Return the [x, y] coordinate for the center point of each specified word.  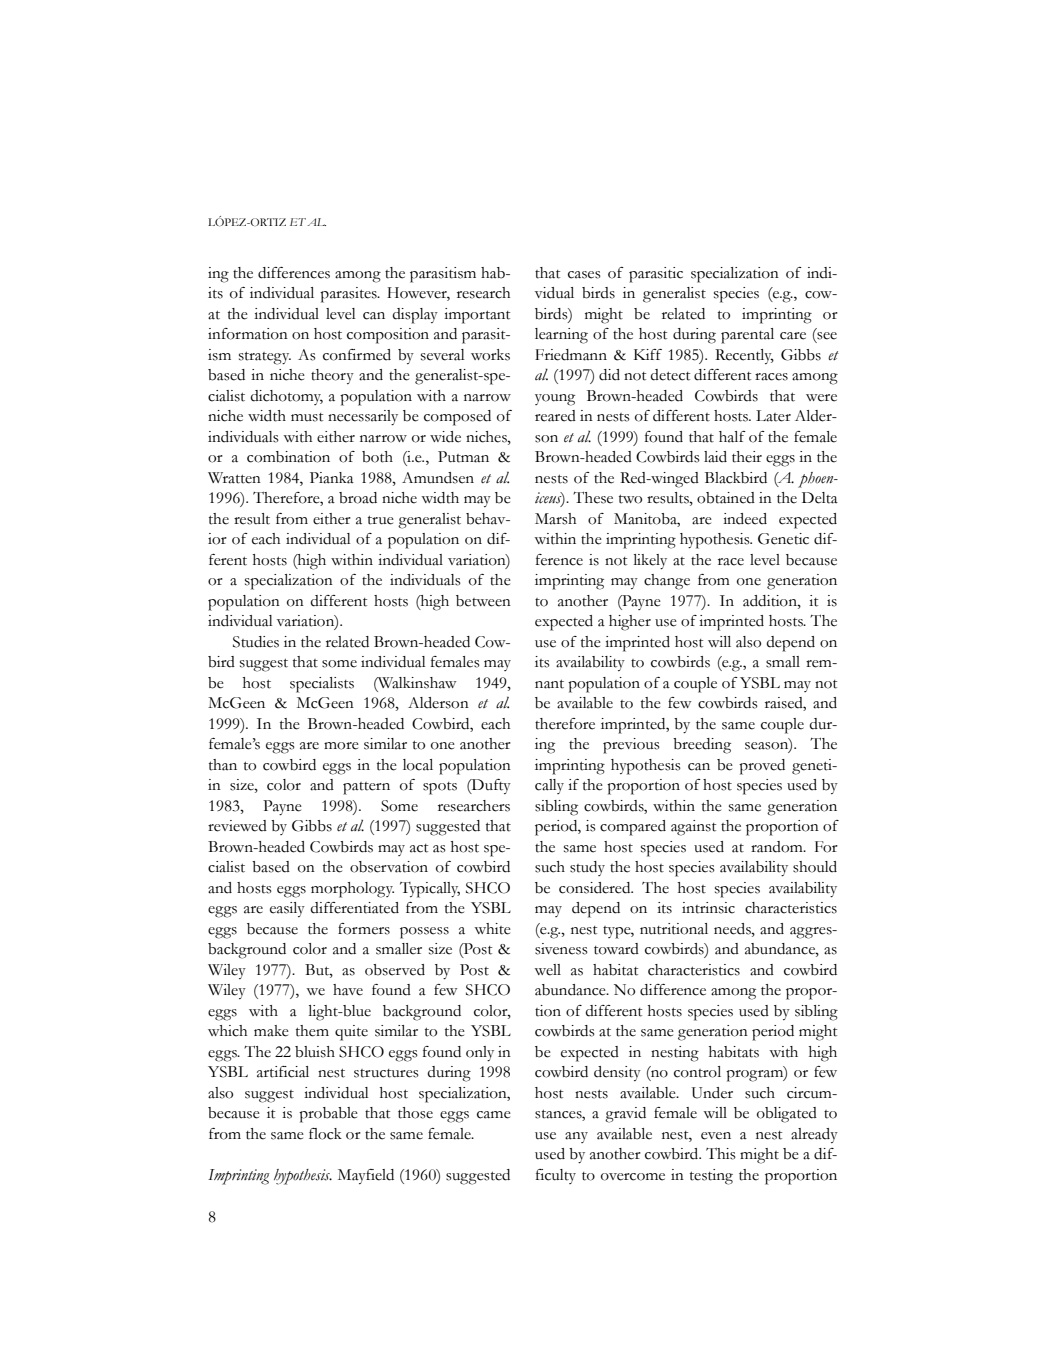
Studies [256, 642]
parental [747, 336]
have [348, 990]
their [747, 457]
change [667, 582]
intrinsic [708, 908]
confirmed [357, 355]
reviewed [237, 826]
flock [325, 1134]
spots [440, 788]
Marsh [555, 519]
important [477, 316]
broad [358, 498]
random [778, 847]
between [483, 601]
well [547, 970]
